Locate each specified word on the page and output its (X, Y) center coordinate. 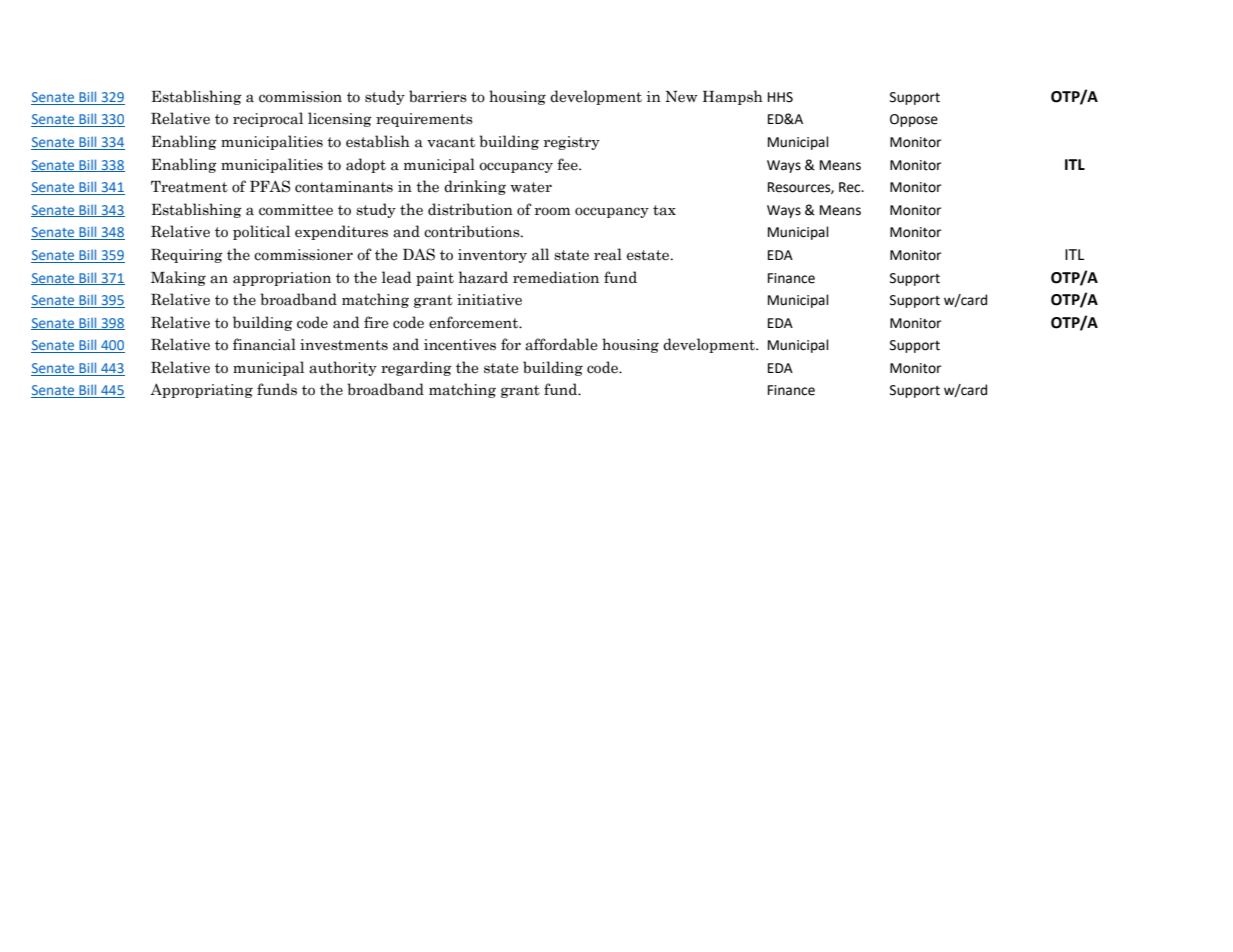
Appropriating (201, 390)
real (608, 254)
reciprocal (268, 119)
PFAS (270, 186)
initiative (489, 300)
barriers (438, 96)
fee (568, 164)
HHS (780, 97)
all (540, 254)
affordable (561, 344)
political (261, 232)
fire (376, 322)
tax (664, 210)
